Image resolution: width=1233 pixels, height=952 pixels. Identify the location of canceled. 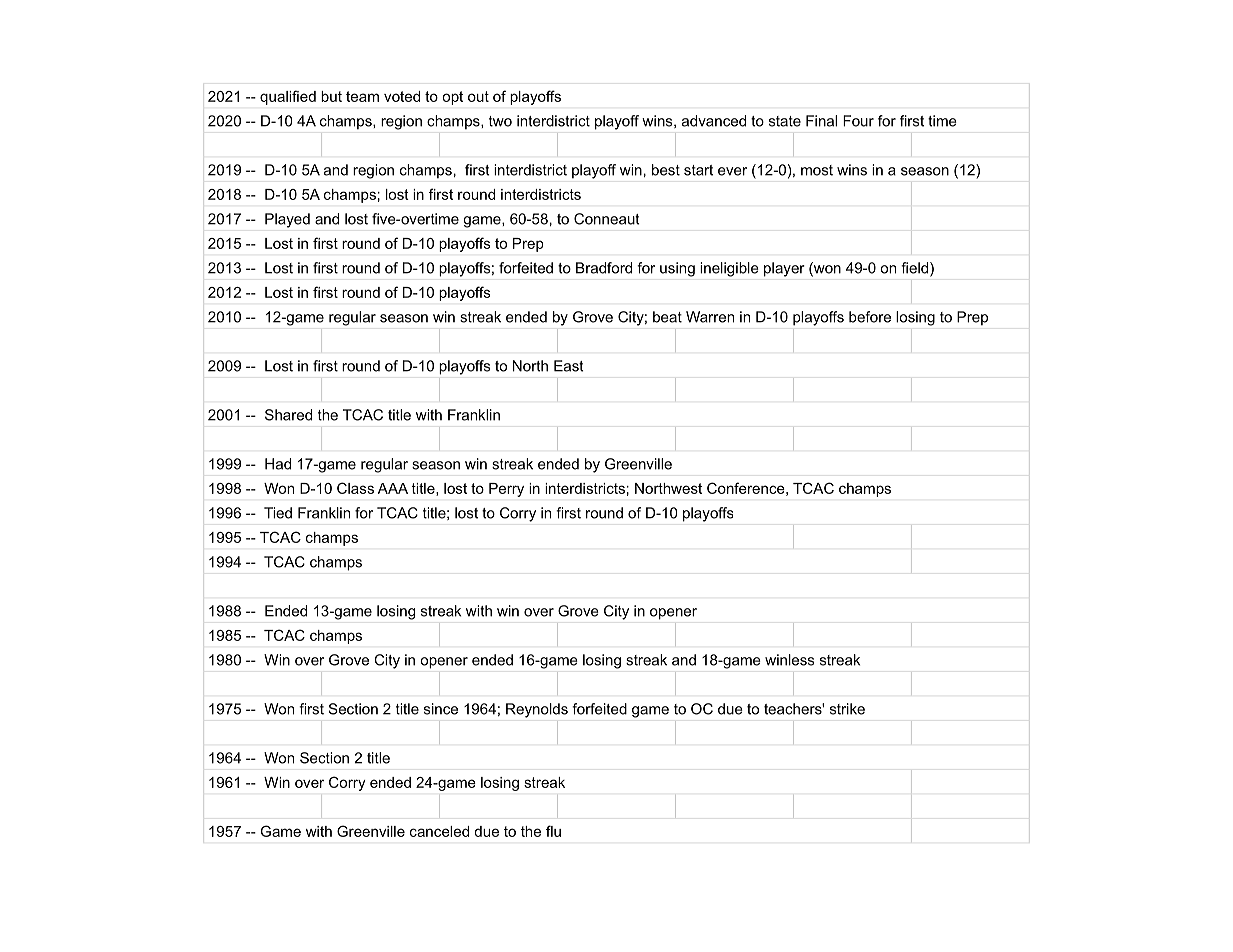
(439, 831).
